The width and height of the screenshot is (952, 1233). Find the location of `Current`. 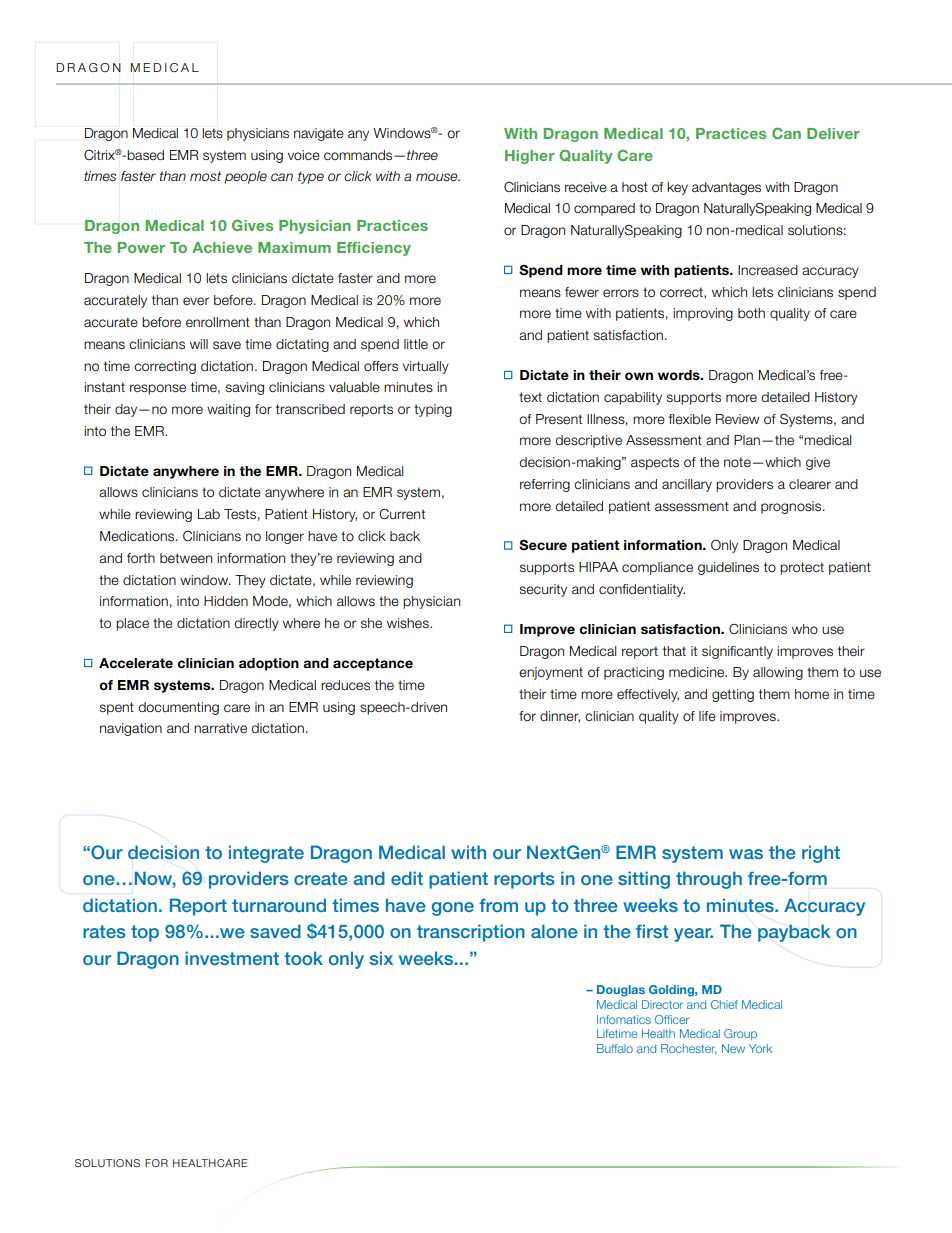

Current is located at coordinates (402, 514).
